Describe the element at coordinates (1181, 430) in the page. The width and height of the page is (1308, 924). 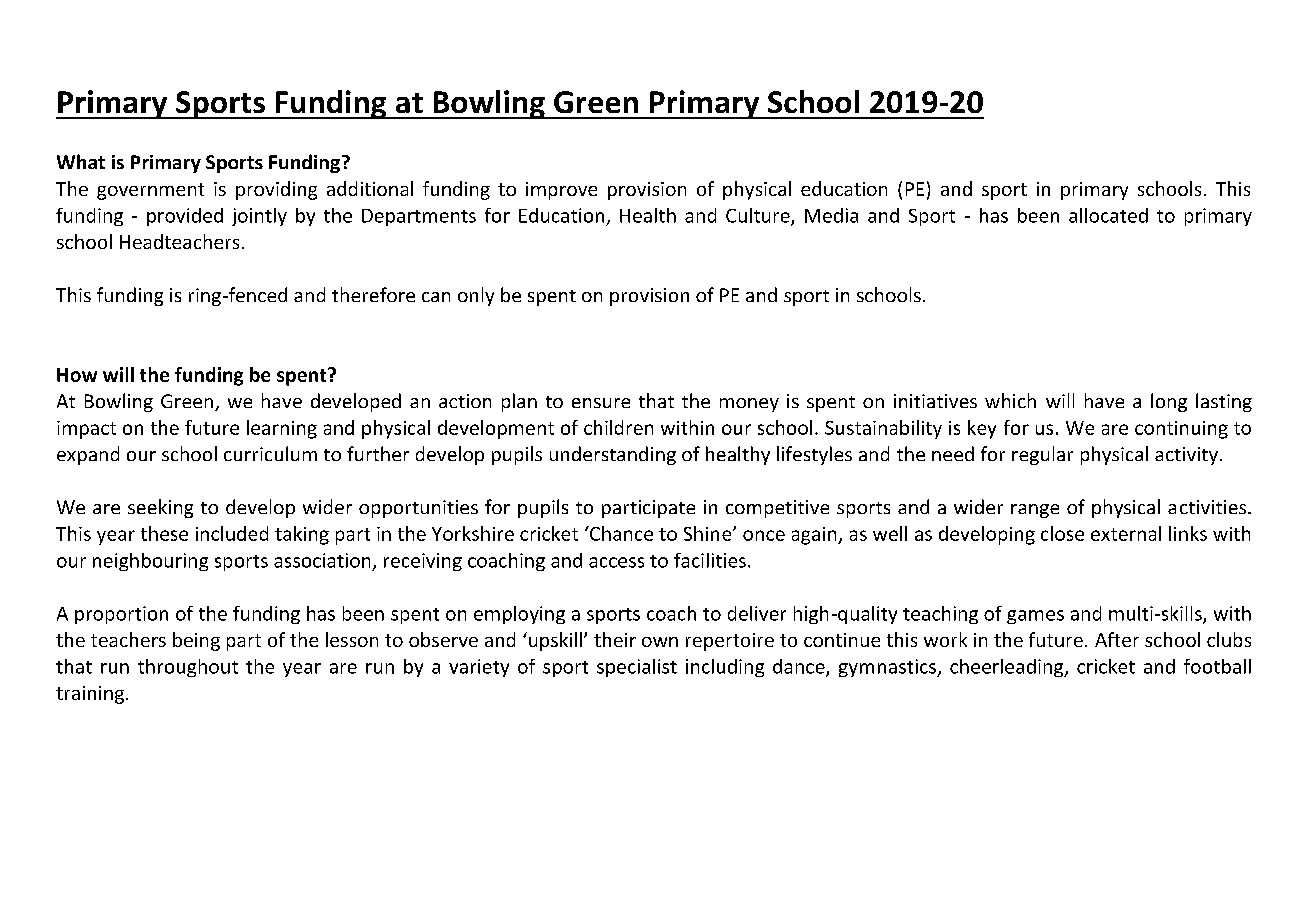
I see `continuing` at that location.
